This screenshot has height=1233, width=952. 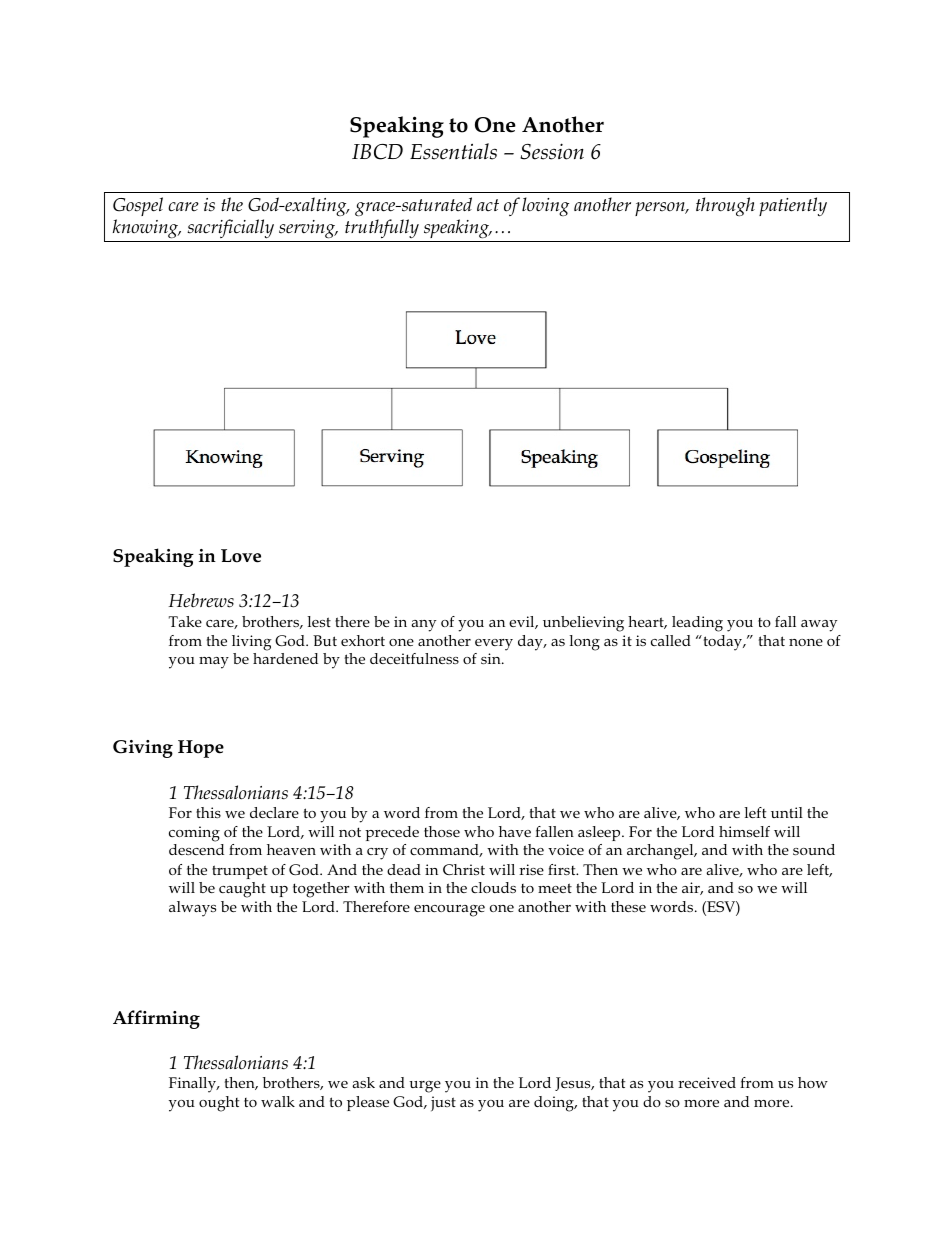 What do you see at coordinates (442, 831) in the screenshot?
I see `those` at bounding box center [442, 831].
